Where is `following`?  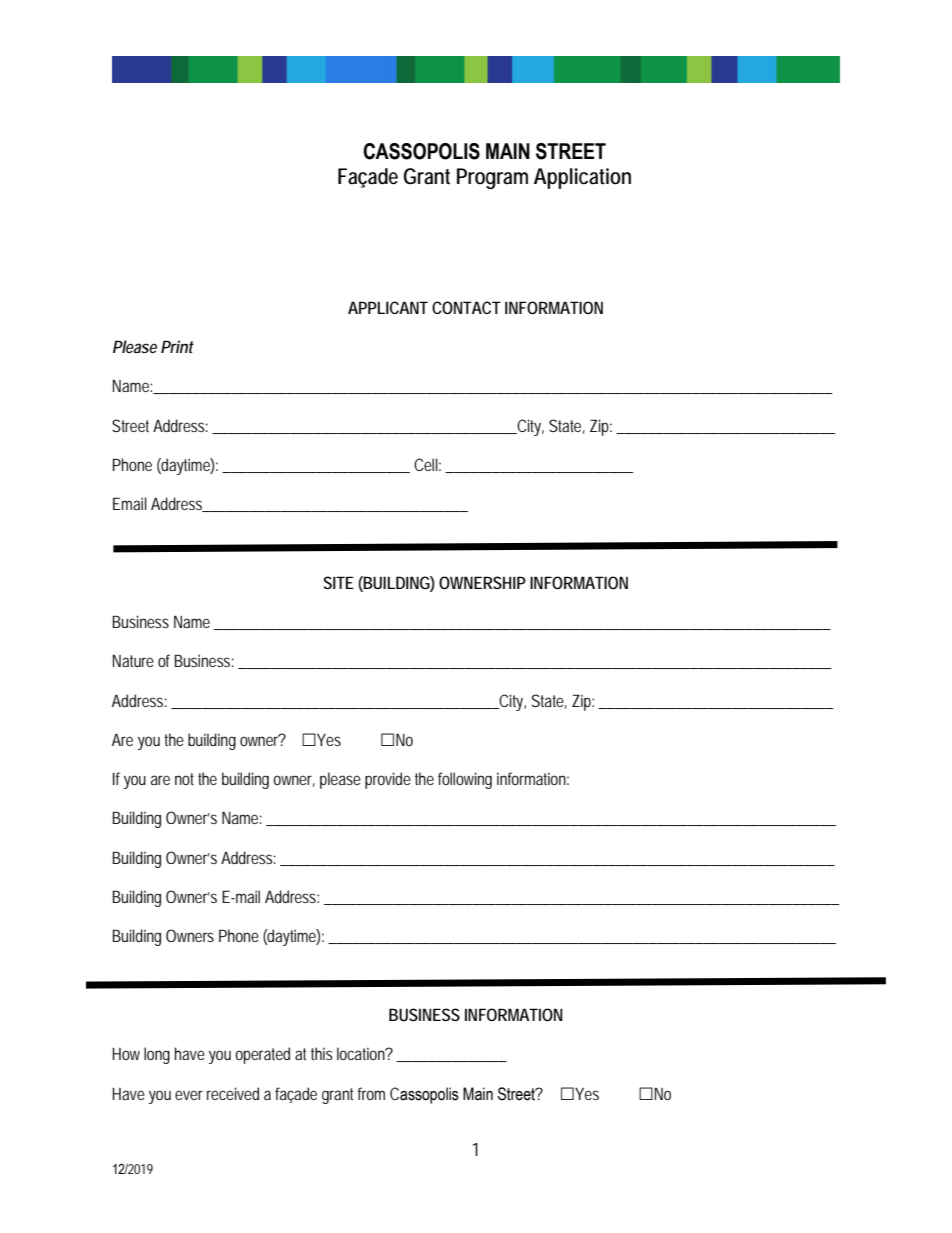 following is located at coordinates (465, 780).
